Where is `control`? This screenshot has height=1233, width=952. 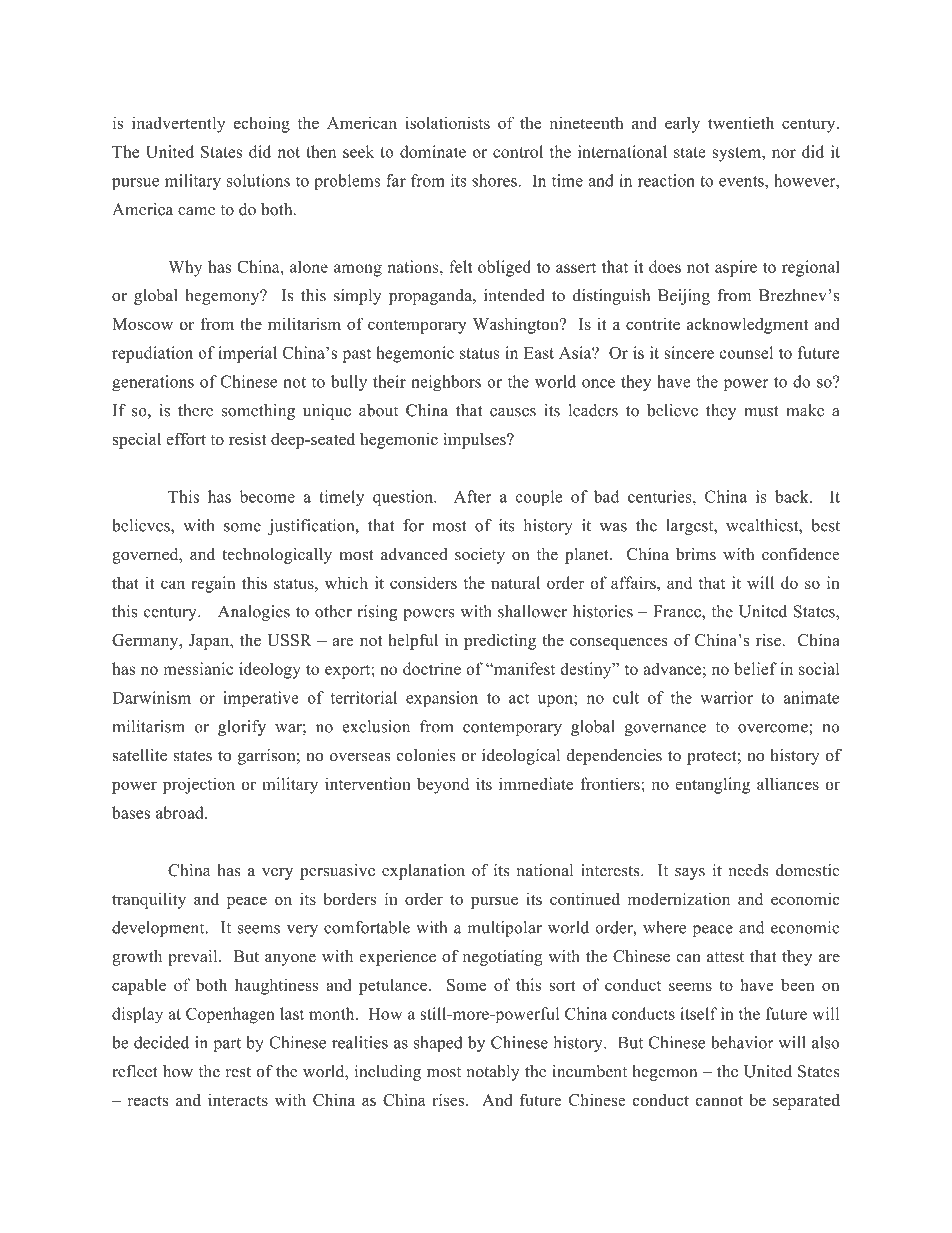
control is located at coordinates (518, 151).
